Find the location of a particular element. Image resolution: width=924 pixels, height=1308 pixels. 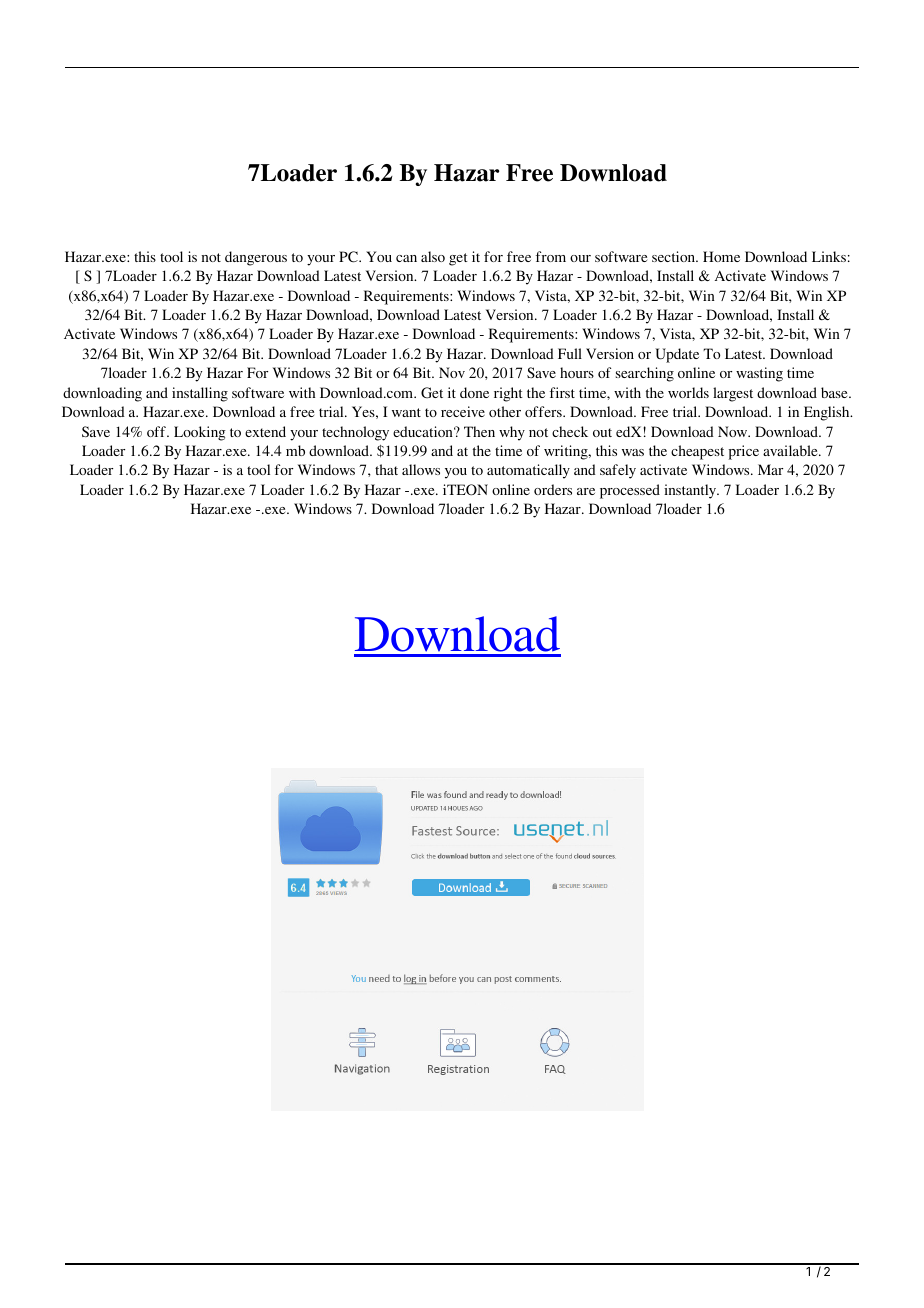

from is located at coordinates (551, 256).
